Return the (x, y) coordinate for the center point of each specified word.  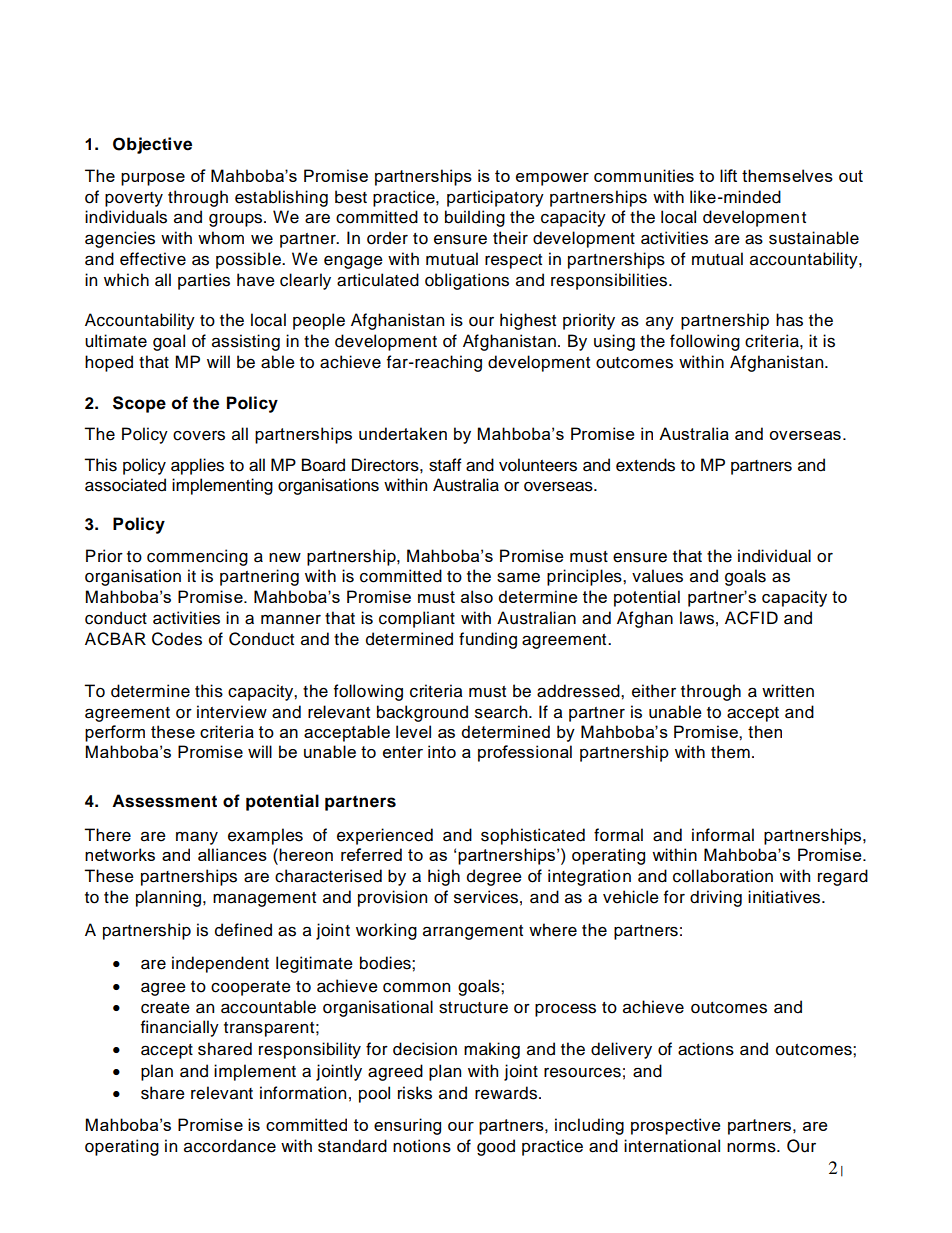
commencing (197, 557)
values (657, 576)
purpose (153, 179)
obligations (467, 281)
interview (232, 712)
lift (728, 175)
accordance (230, 1146)
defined (243, 930)
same (518, 578)
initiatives (785, 897)
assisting (246, 342)
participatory (495, 198)
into (442, 751)
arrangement (473, 932)
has (789, 320)
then (765, 731)
